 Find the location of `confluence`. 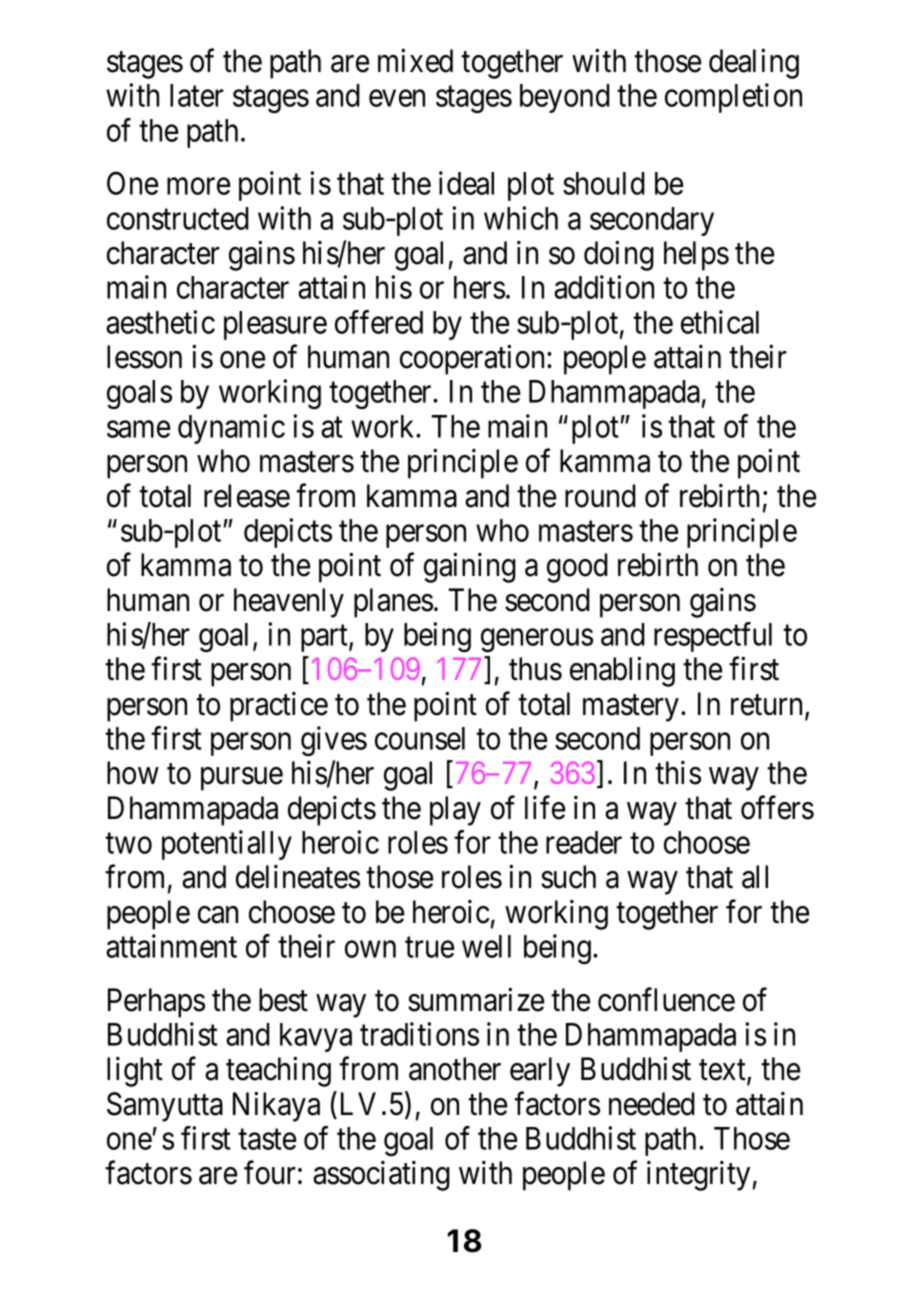

confluence is located at coordinates (666, 999).
